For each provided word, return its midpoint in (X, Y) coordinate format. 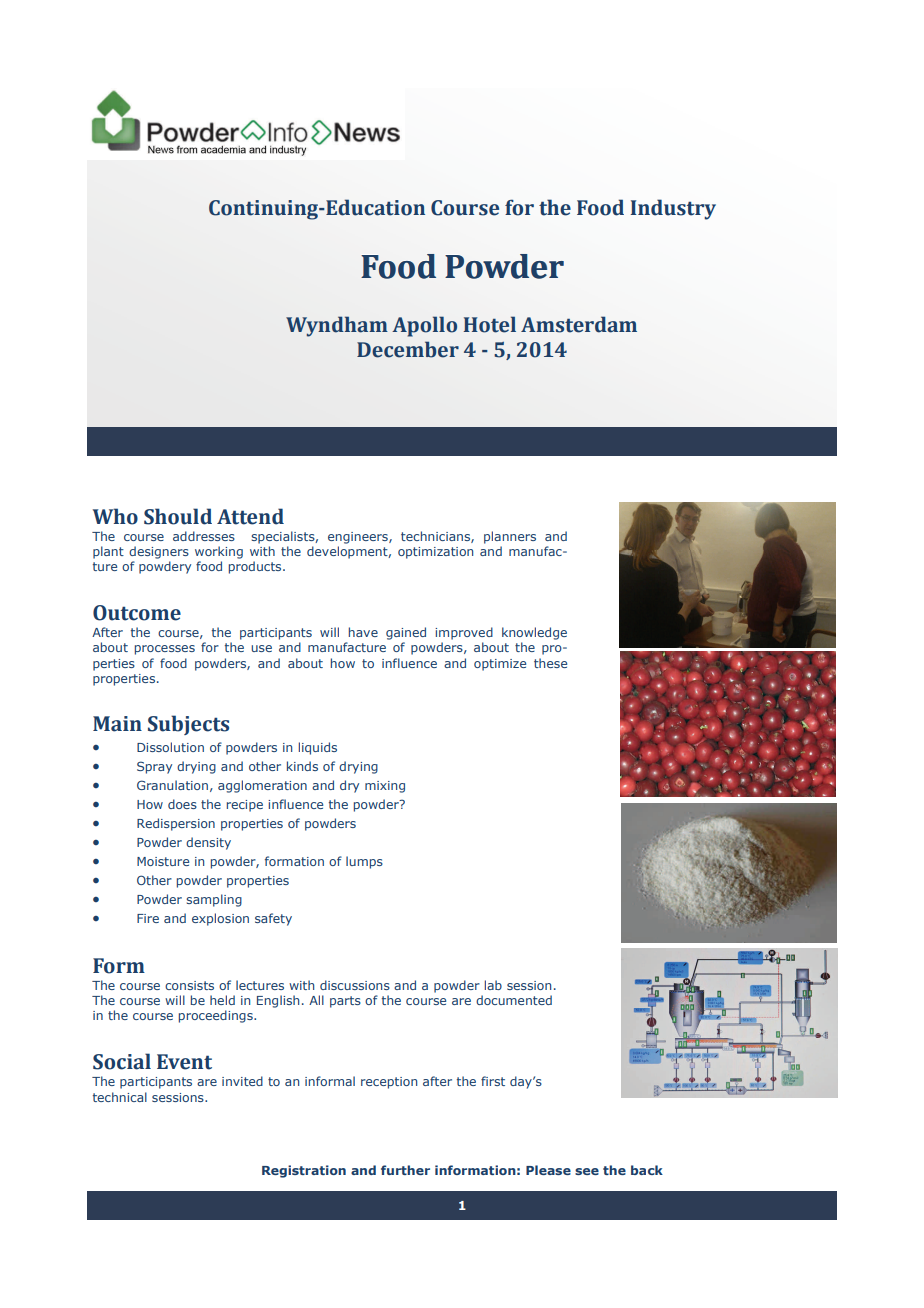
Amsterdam (579, 324)
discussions (355, 985)
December (408, 349)
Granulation (172, 785)
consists (189, 985)
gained (406, 633)
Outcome (137, 613)
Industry (673, 209)
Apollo (424, 326)
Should (178, 516)
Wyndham (337, 326)
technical (120, 1097)
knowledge (534, 633)
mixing (385, 787)
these (550, 663)
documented (514, 1000)
